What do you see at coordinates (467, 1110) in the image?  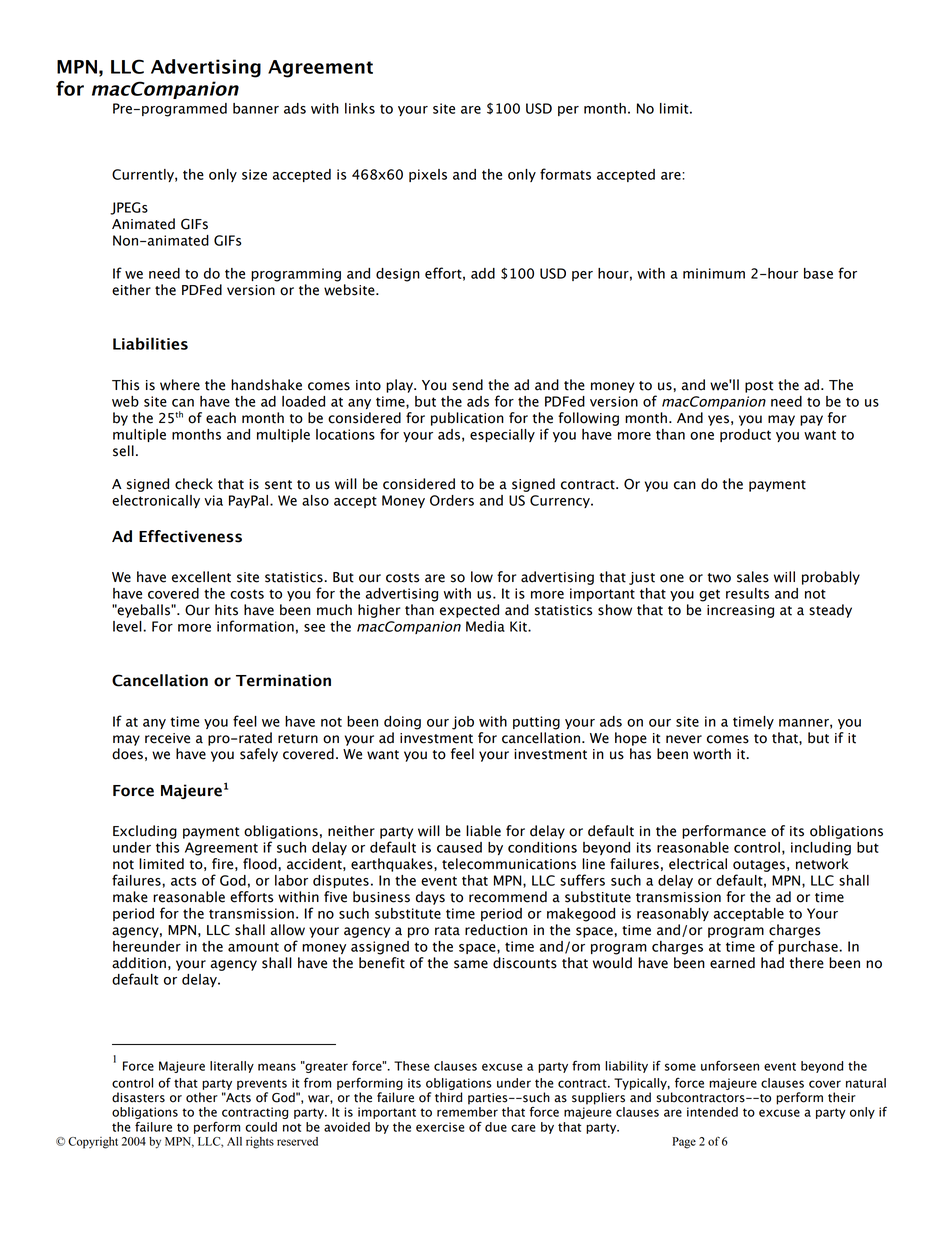 I see `remember` at bounding box center [467, 1110].
